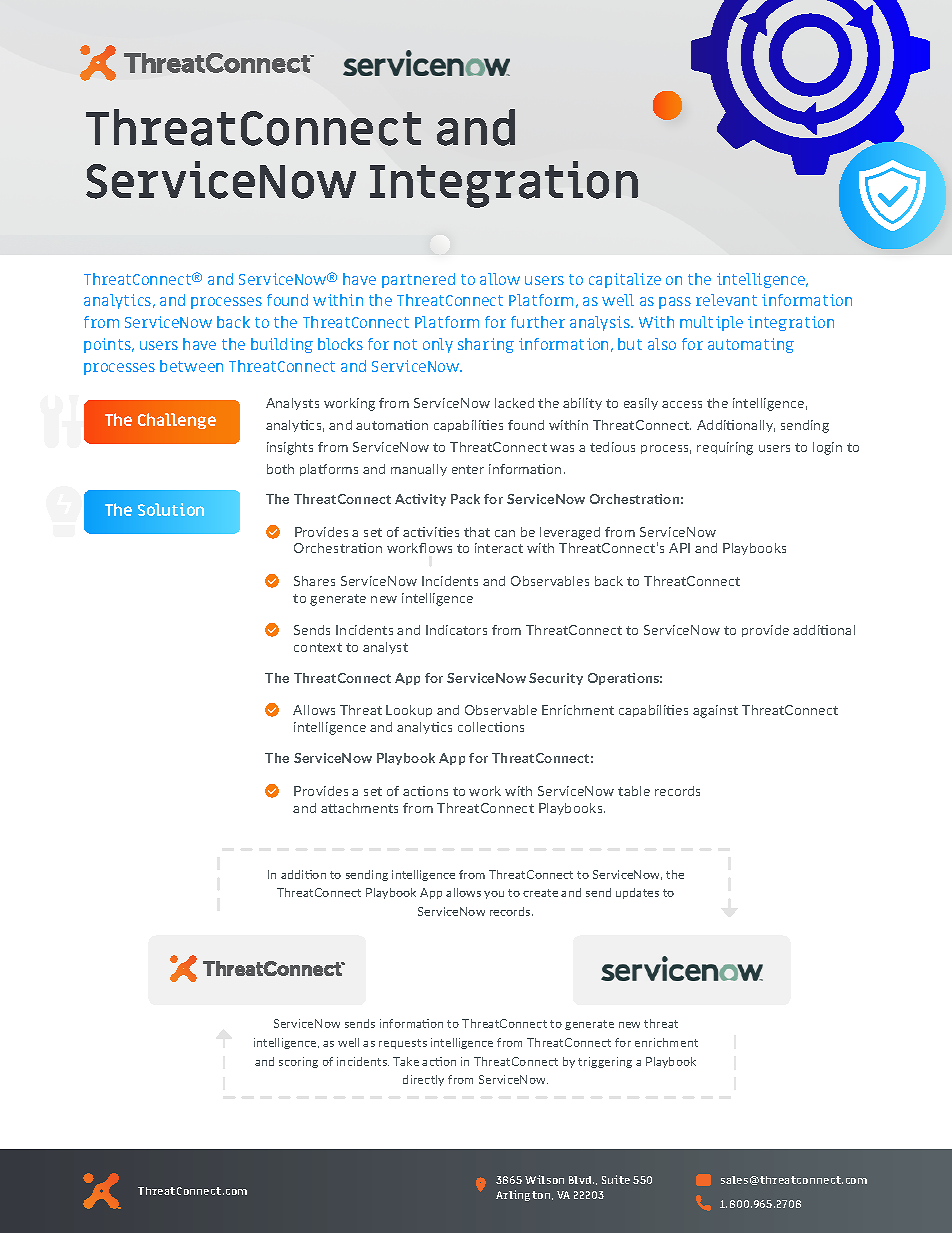 The width and height of the page is (952, 1233). I want to click on between, so click(191, 366).
